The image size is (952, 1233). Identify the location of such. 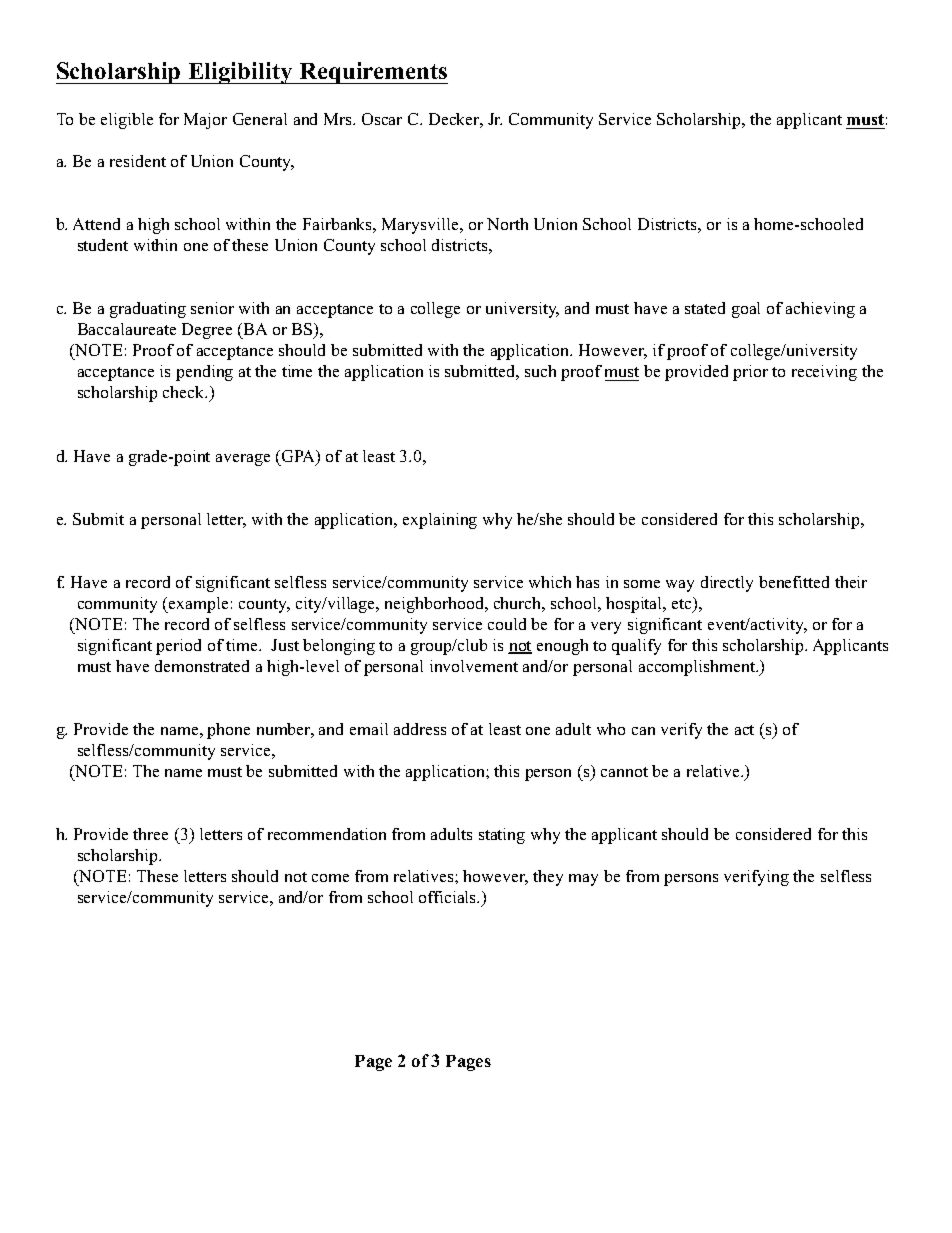
(540, 371).
